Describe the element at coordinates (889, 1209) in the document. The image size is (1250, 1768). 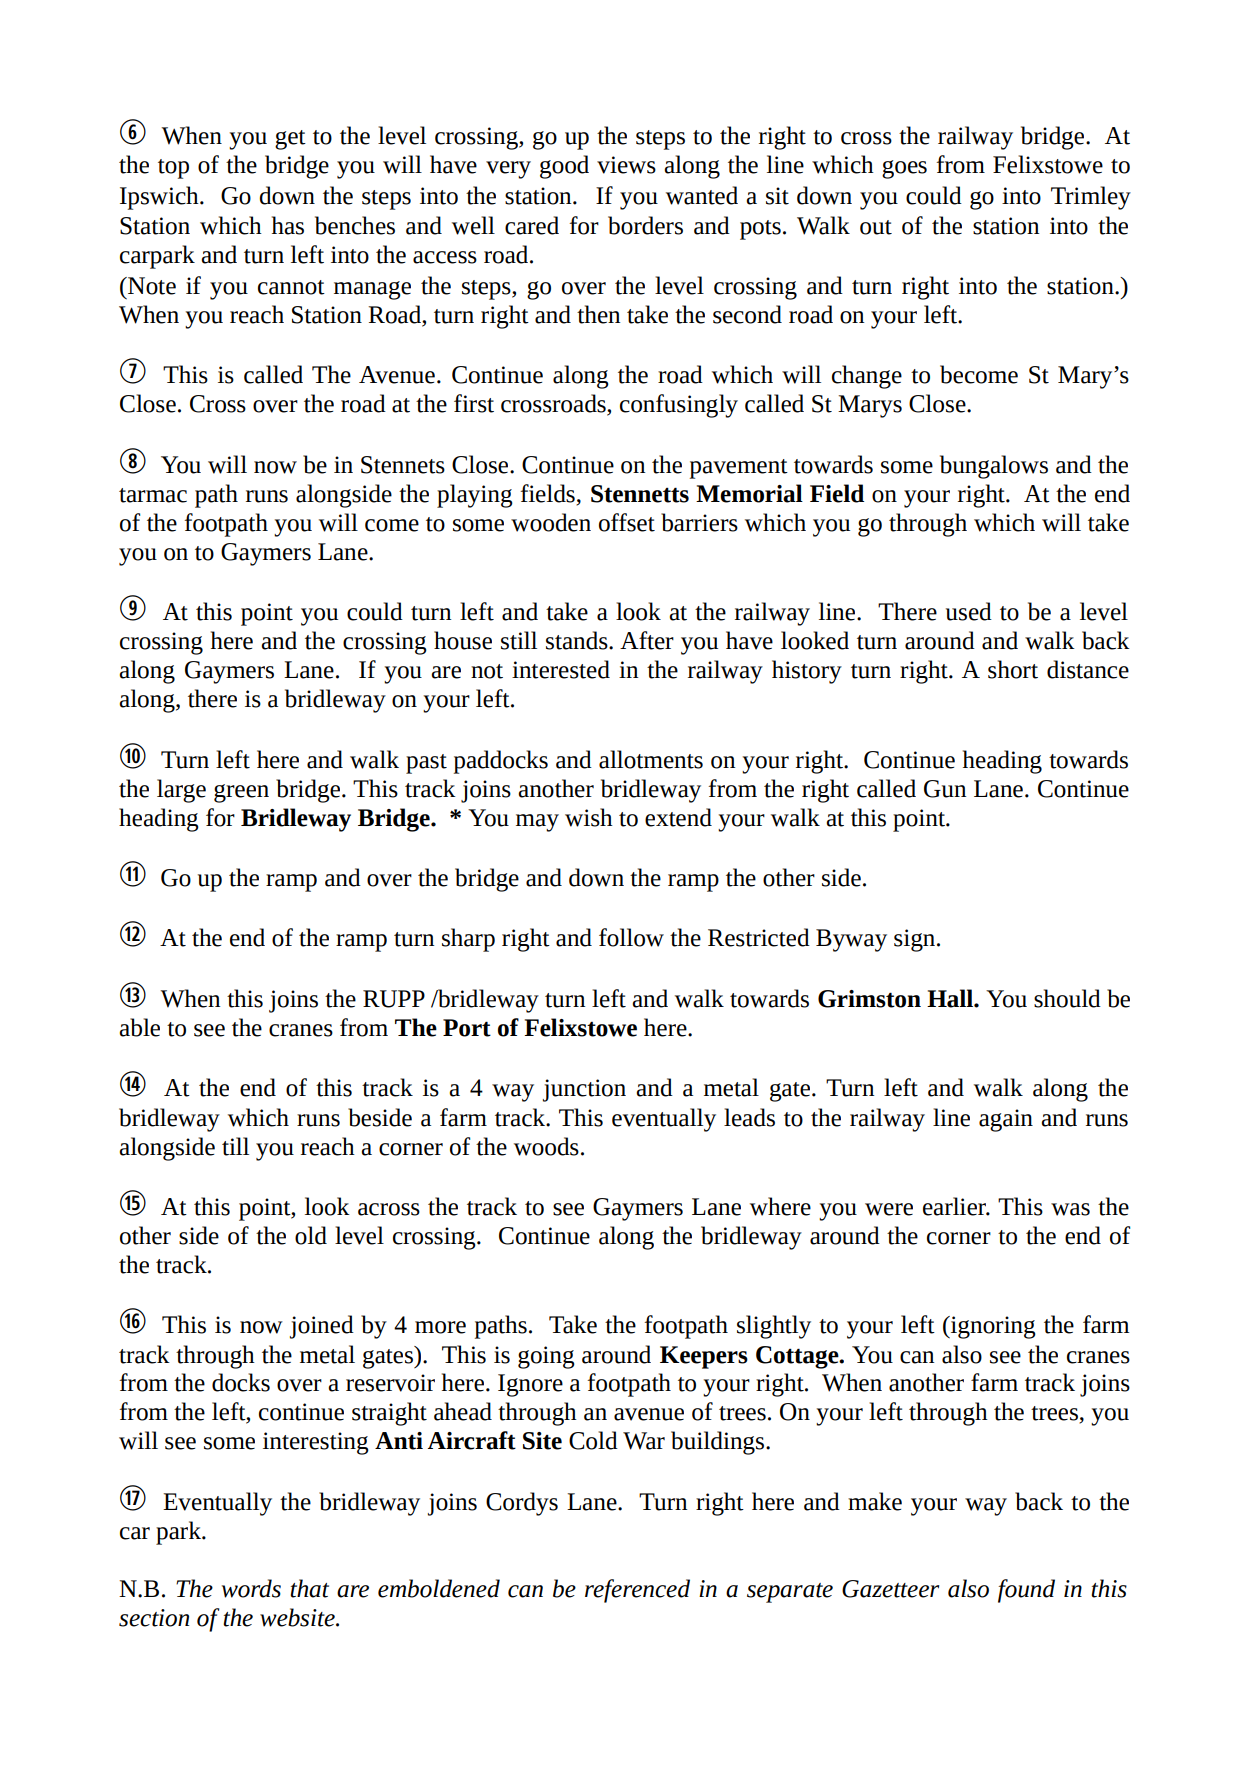
I see `were` at that location.
